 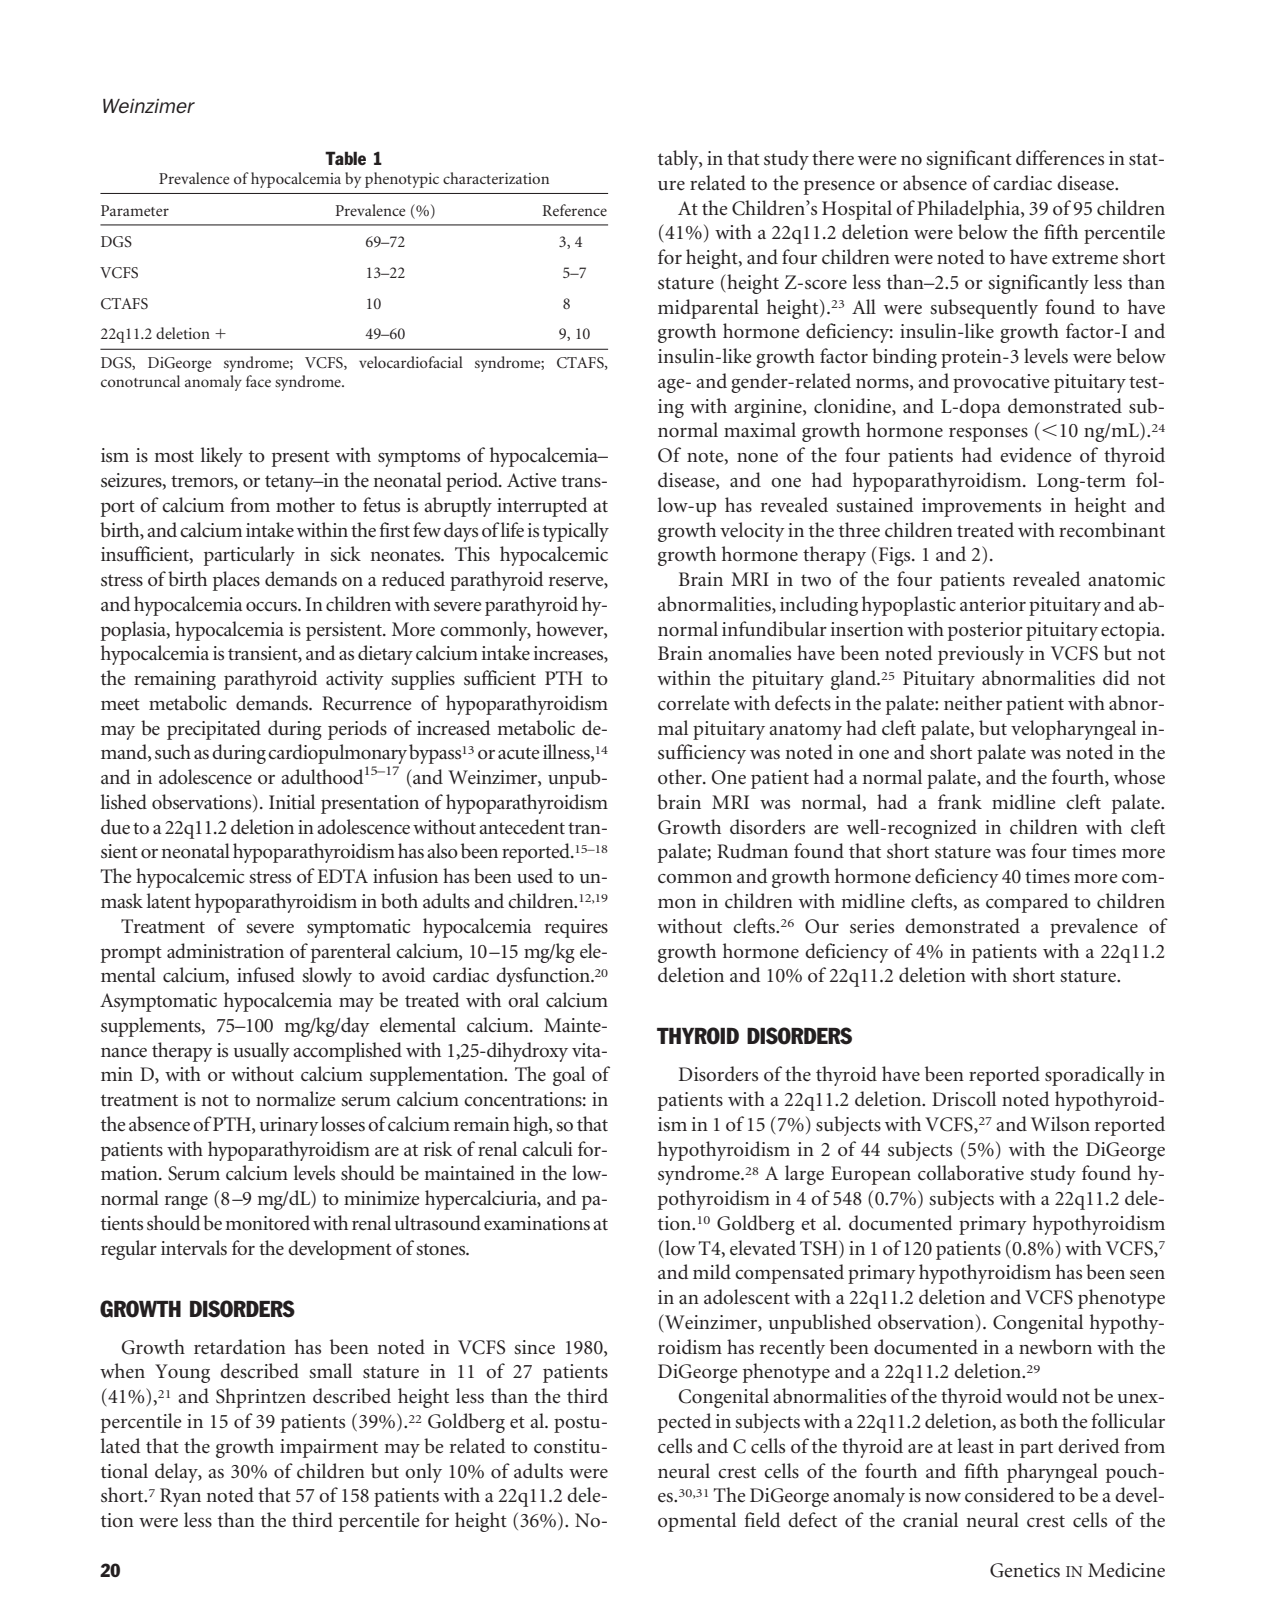 What do you see at coordinates (1027, 903) in the image?
I see `compared` at bounding box center [1027, 903].
